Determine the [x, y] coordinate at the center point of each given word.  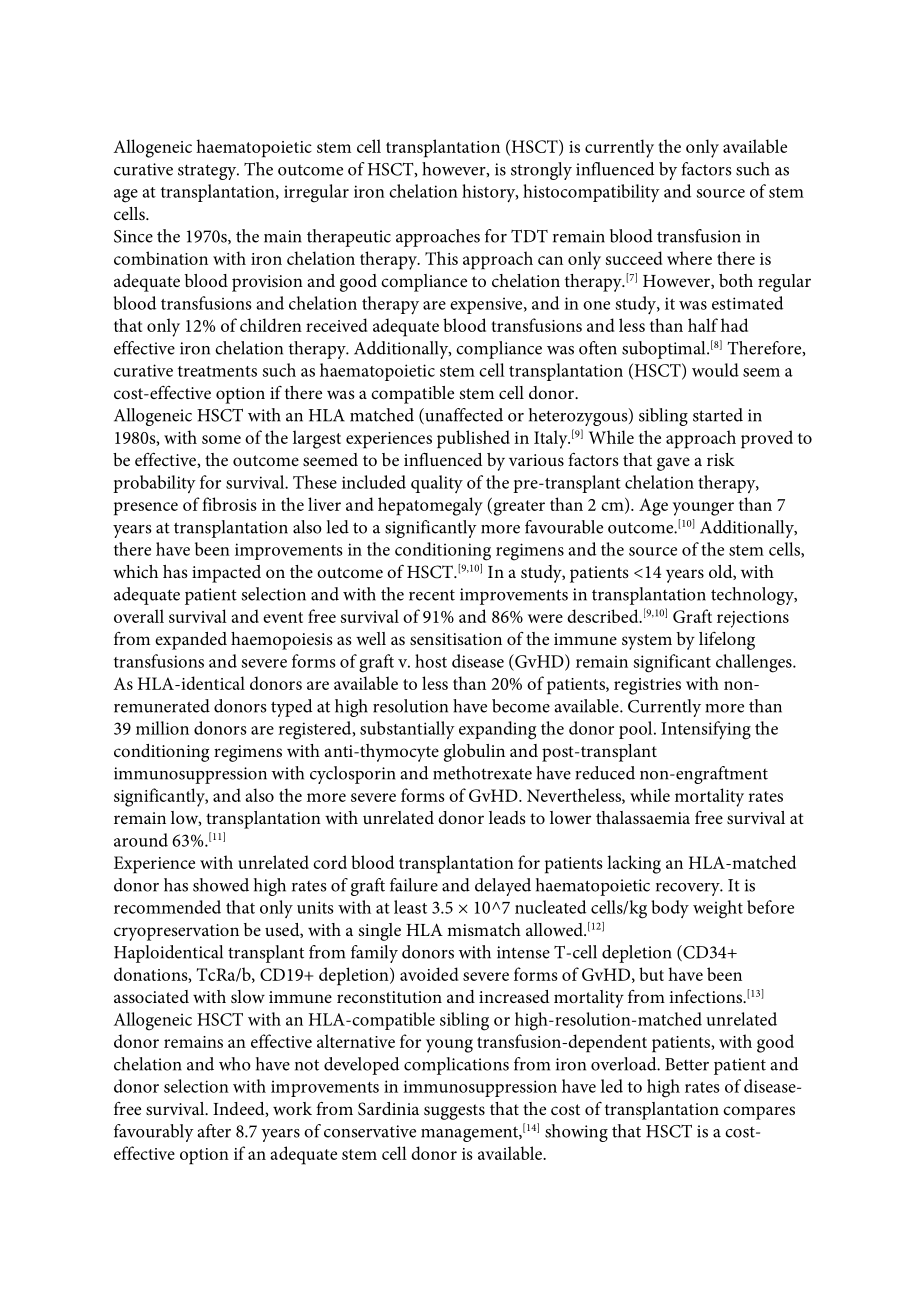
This [441, 258]
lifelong [727, 641]
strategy [208, 172]
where [689, 258]
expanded [191, 641]
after [214, 1131]
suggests [454, 1112]
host [431, 661]
